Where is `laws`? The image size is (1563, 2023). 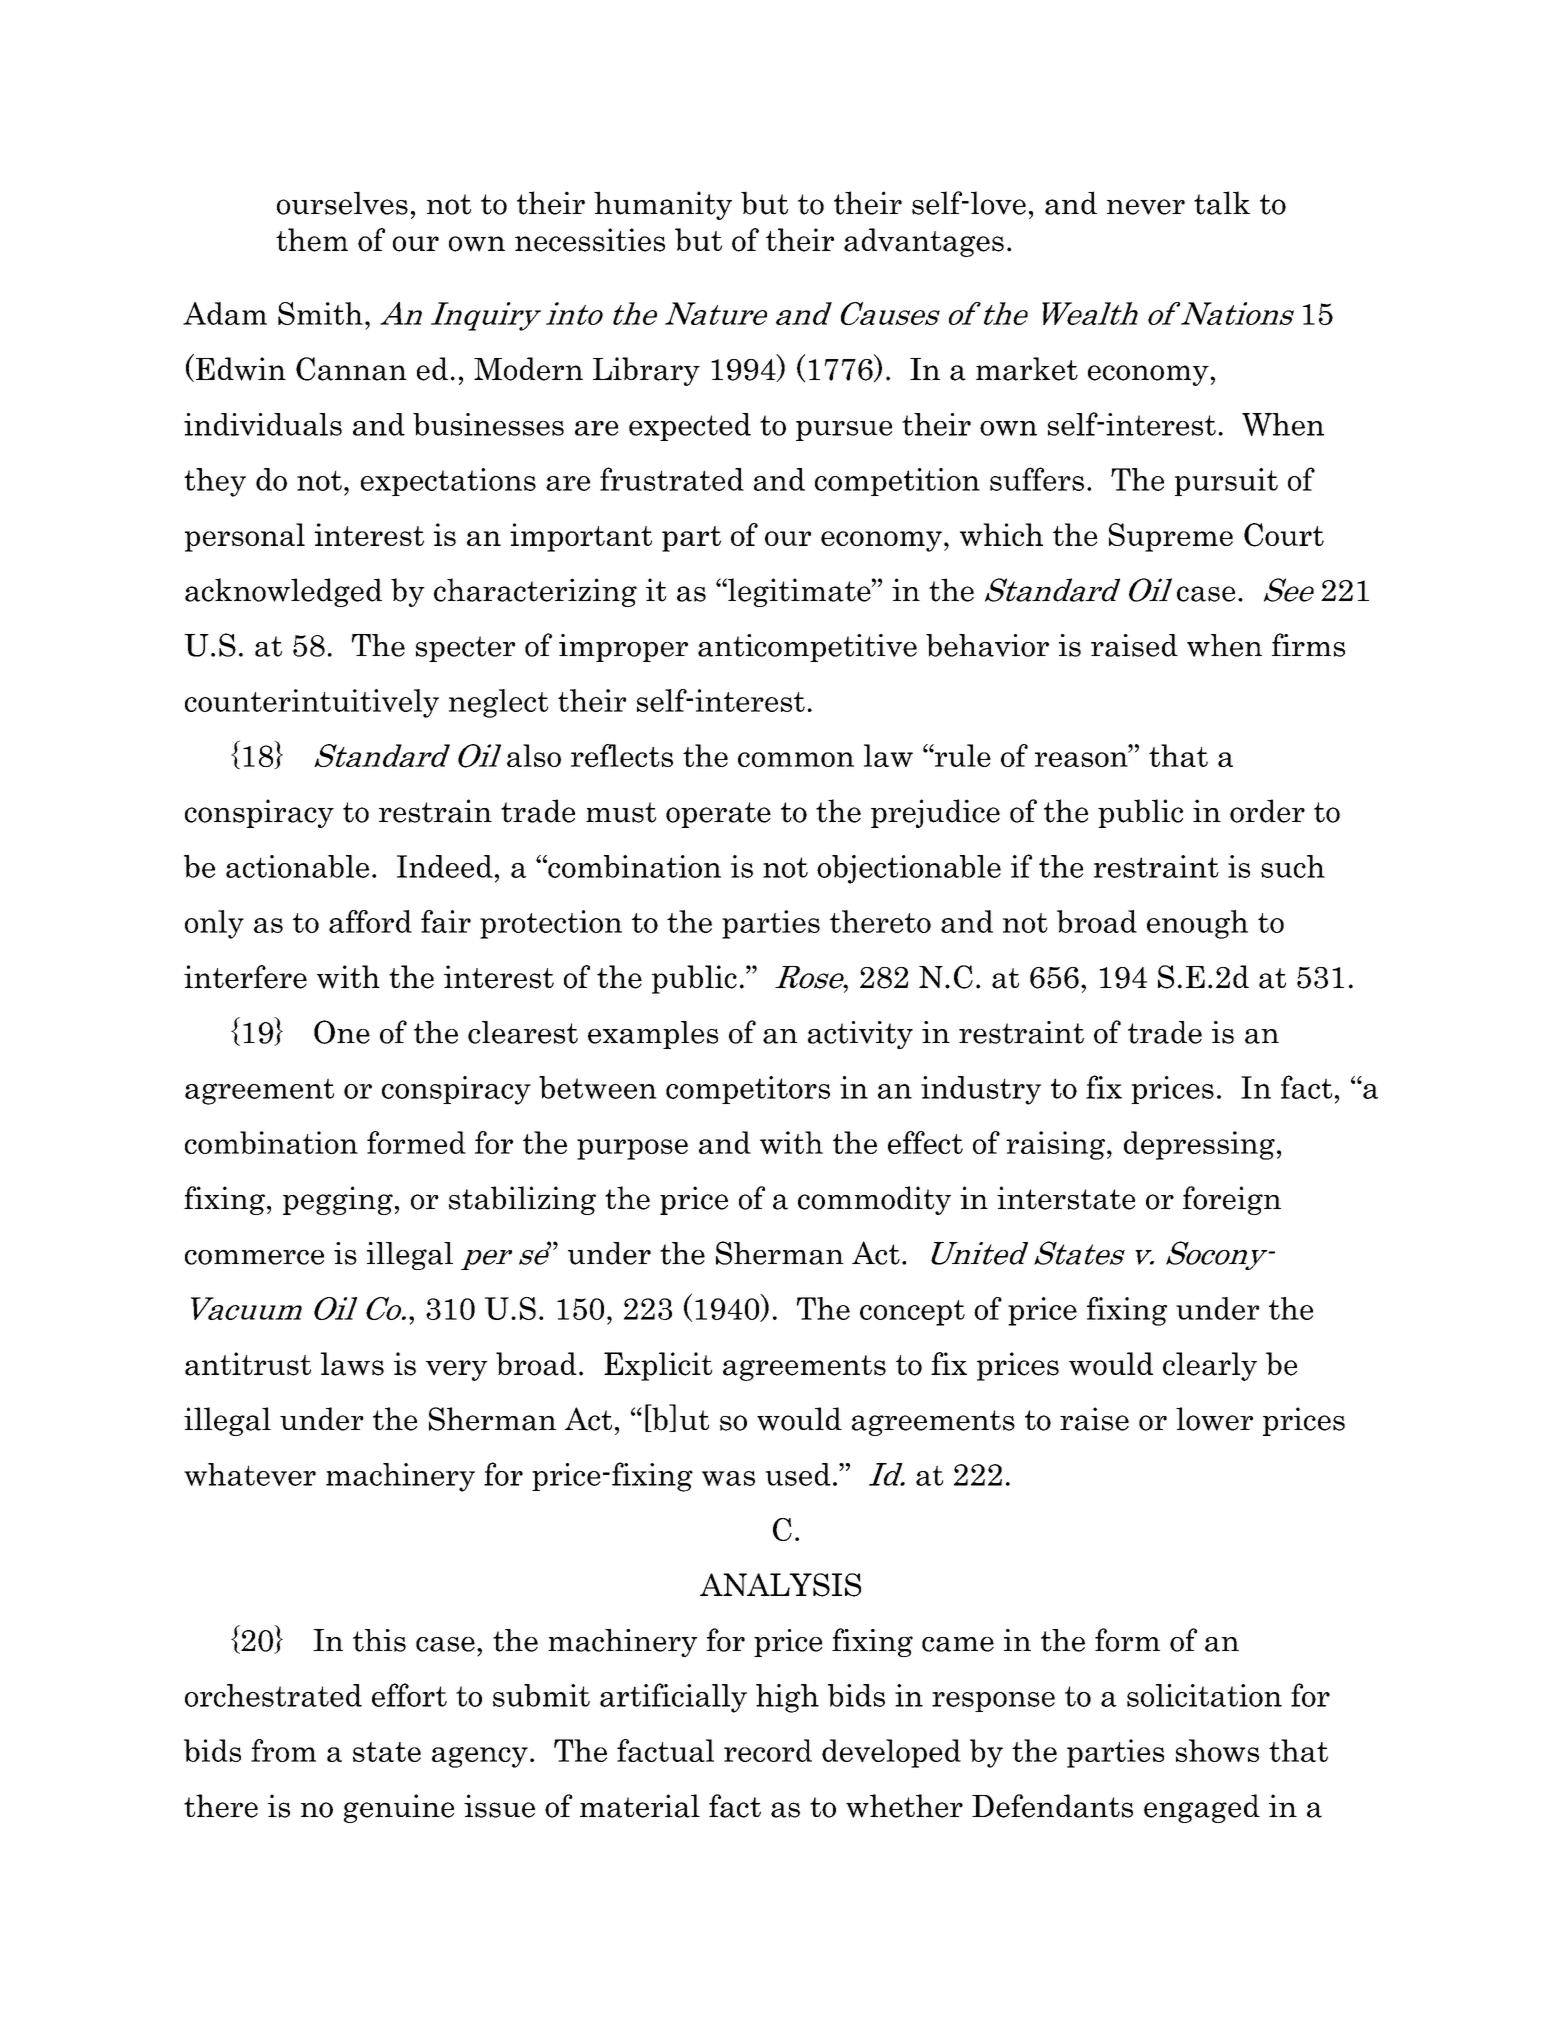 laws is located at coordinates (352, 1364).
